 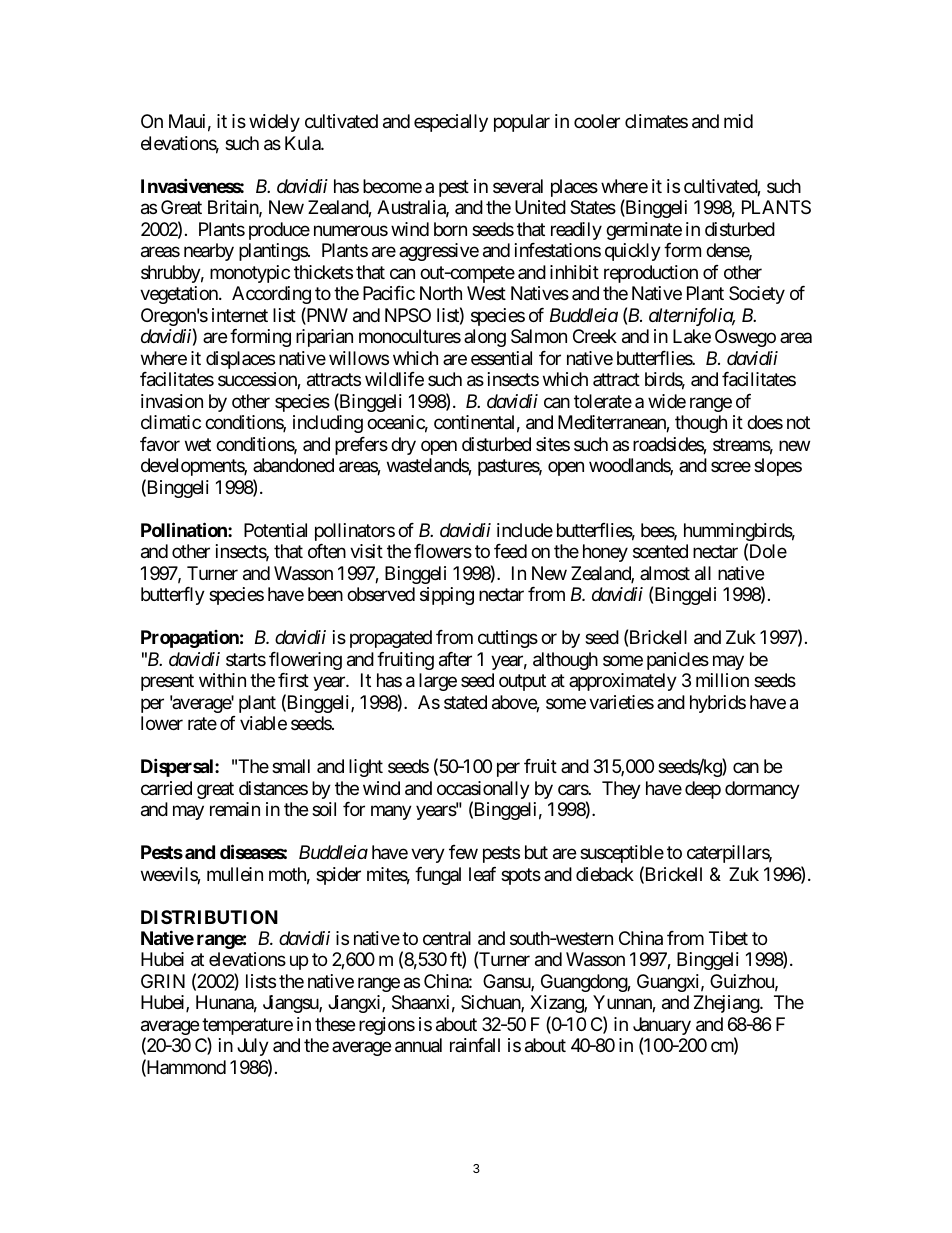 What do you see at coordinates (722, 680) in the page?
I see `million` at bounding box center [722, 680].
